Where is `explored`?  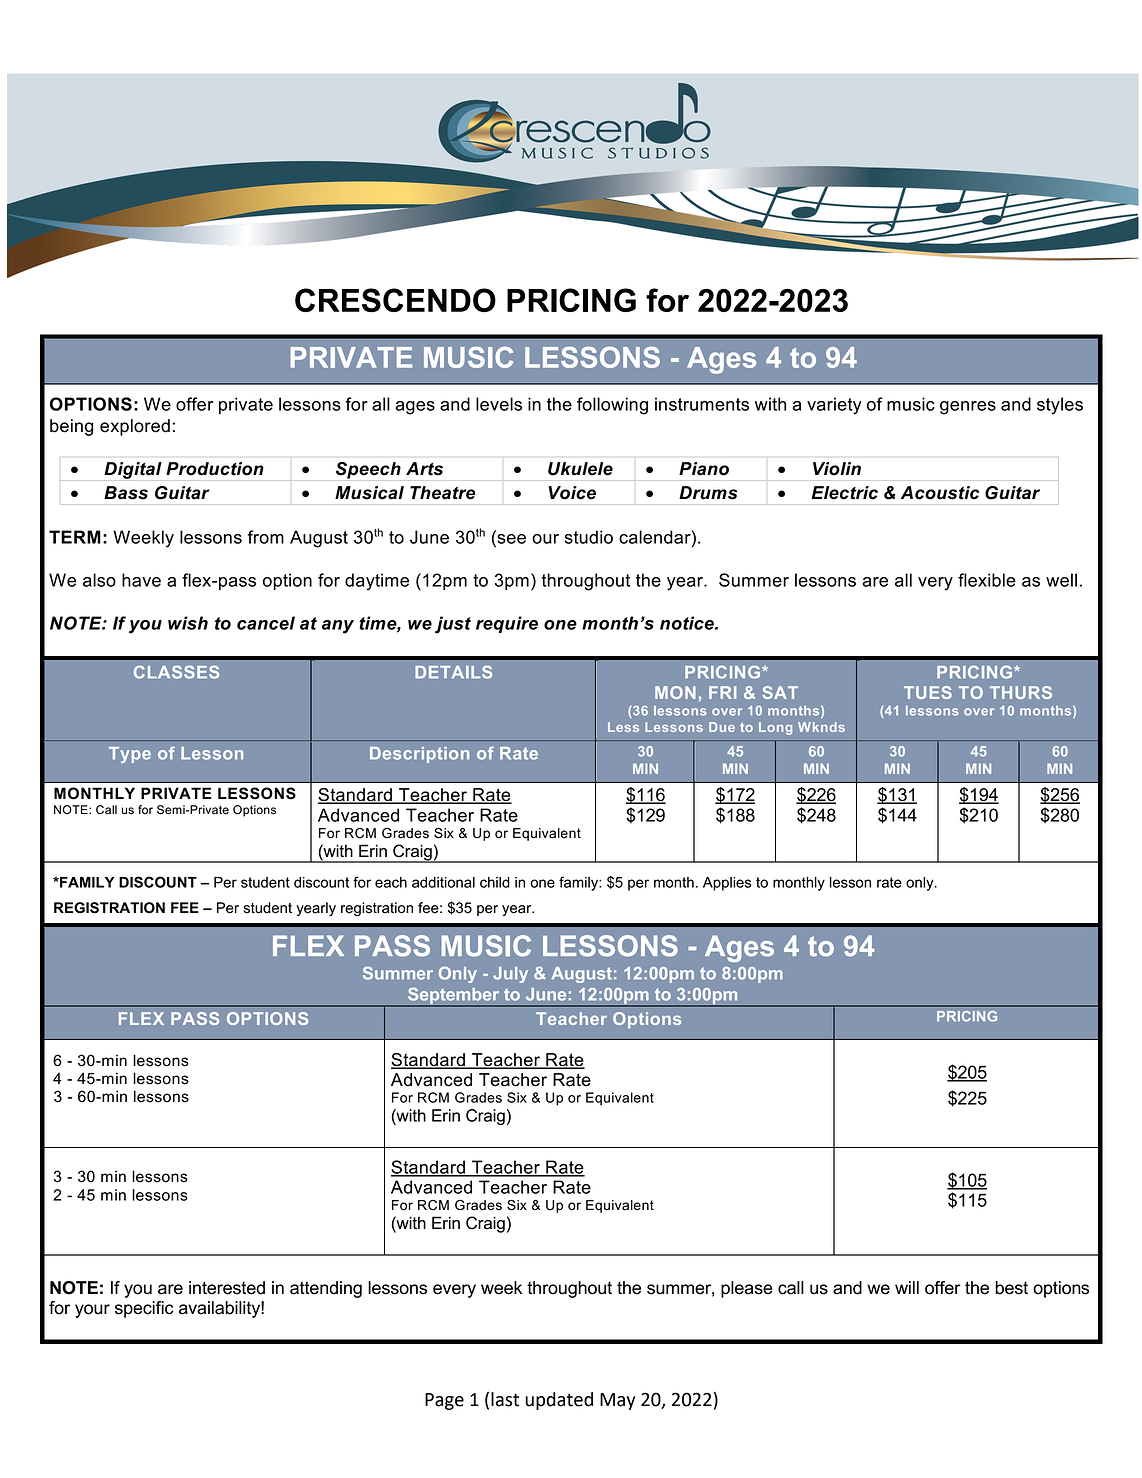 explored is located at coordinates (135, 427).
